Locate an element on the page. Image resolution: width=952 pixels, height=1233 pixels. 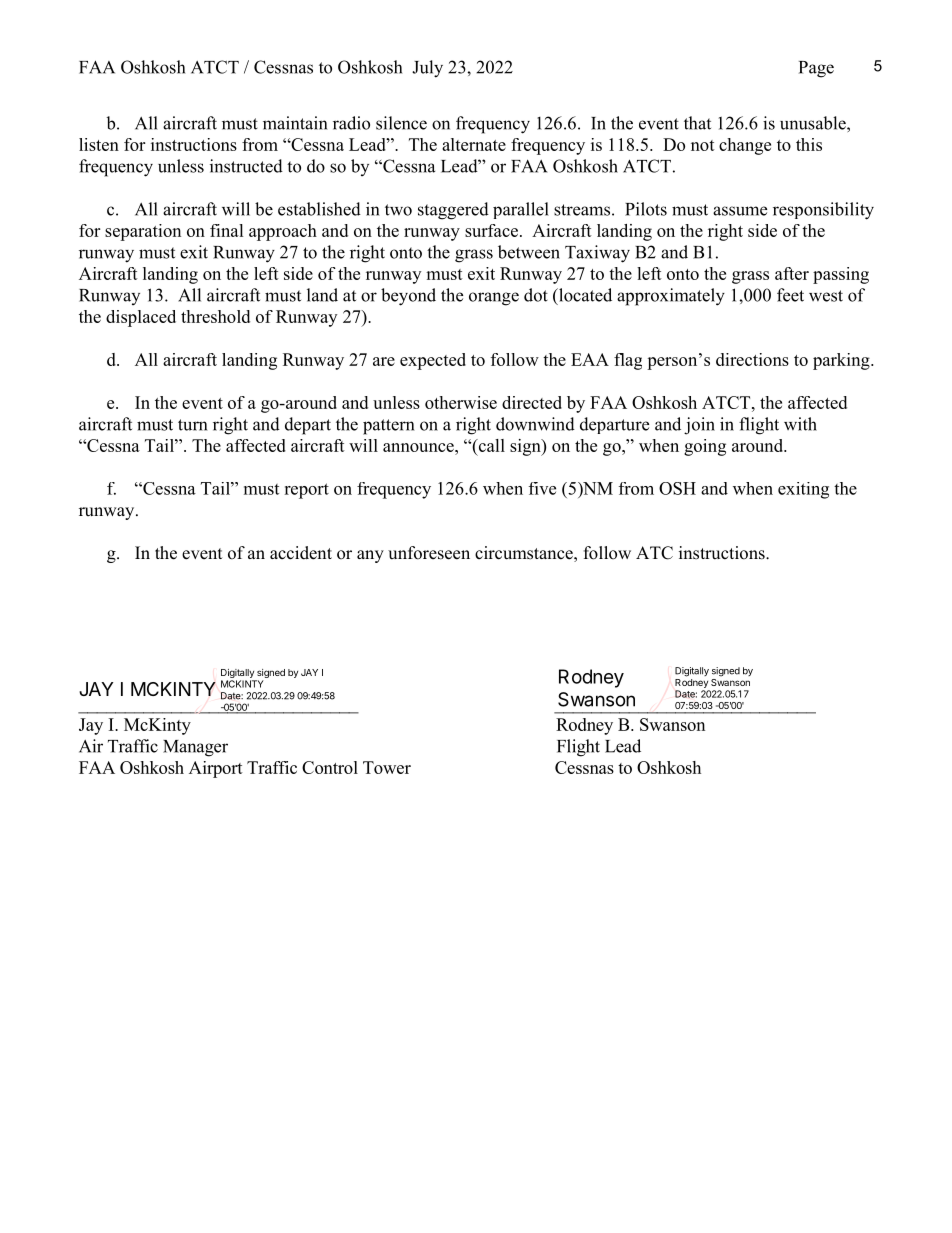
July is located at coordinates (427, 69).
